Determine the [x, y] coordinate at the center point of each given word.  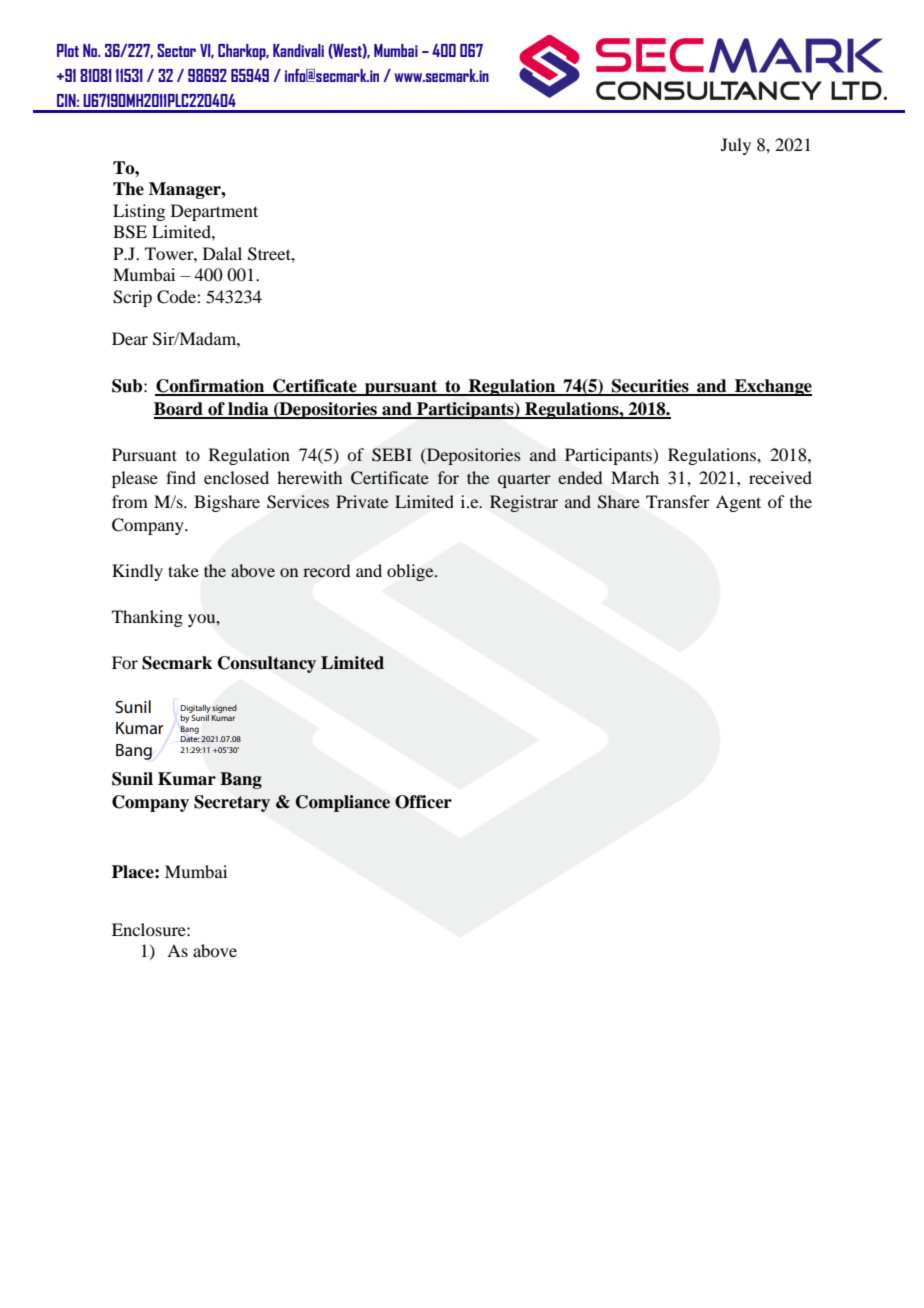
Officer [423, 802]
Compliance [343, 803]
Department [214, 212]
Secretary [232, 803]
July [736, 146]
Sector [176, 50]
